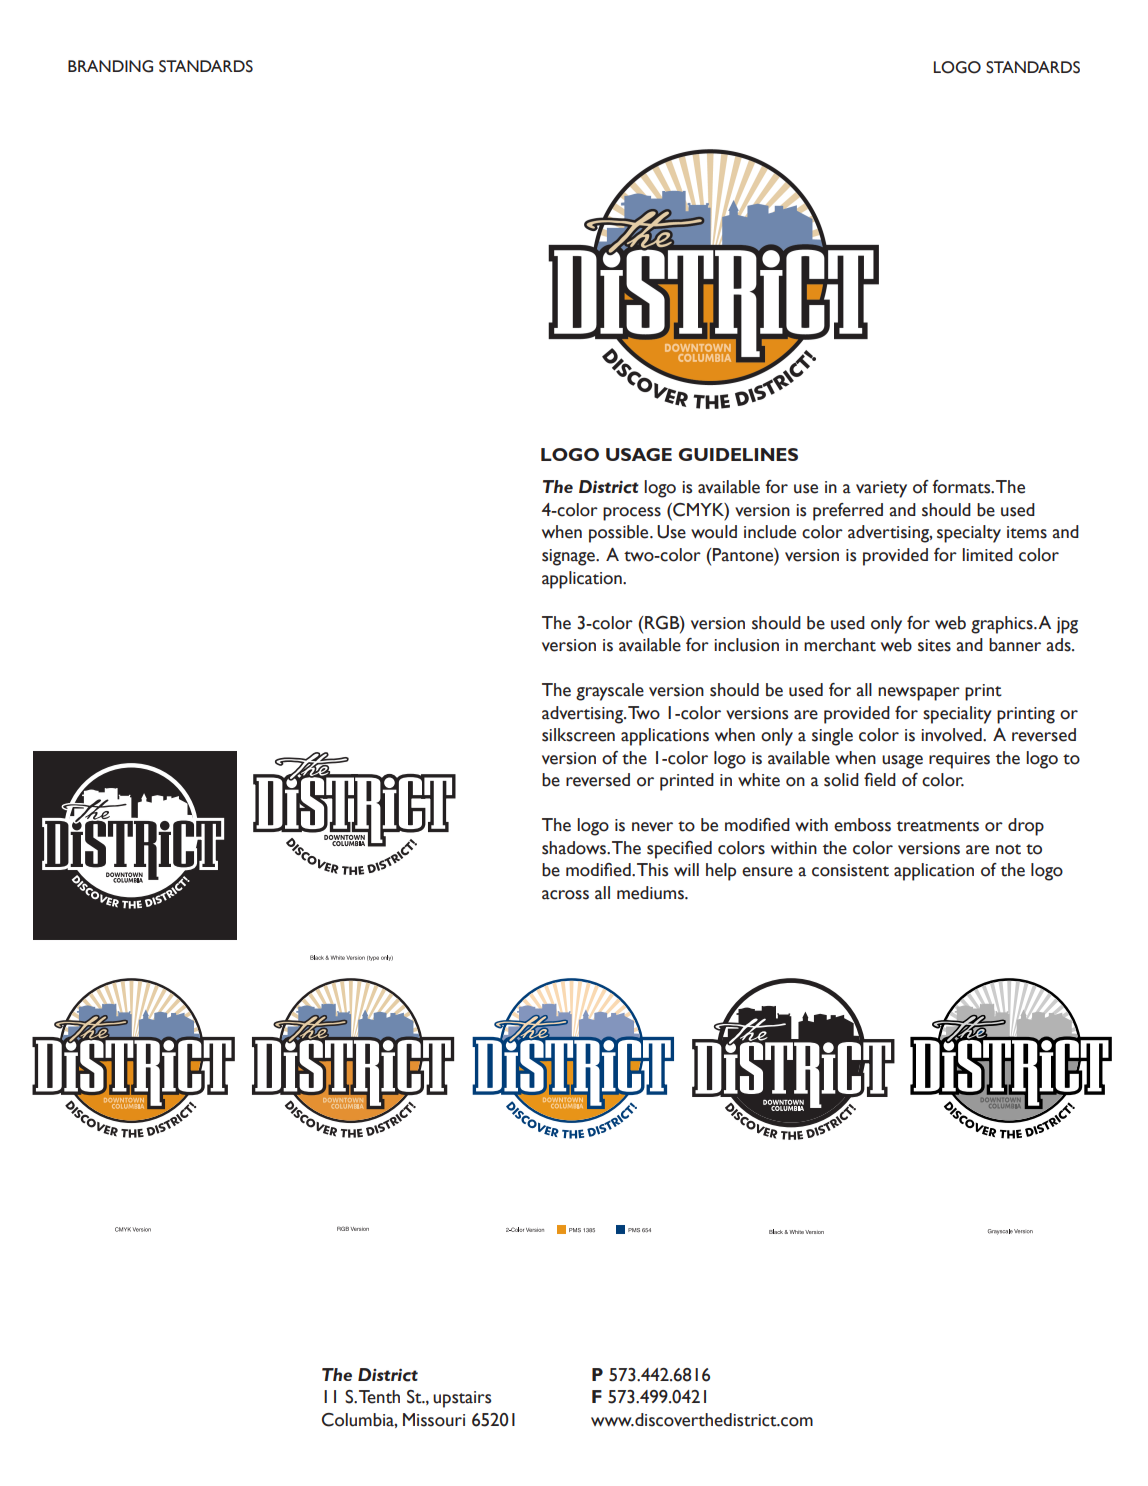 This screenshot has height=1486, width=1148. Describe the element at coordinates (569, 557) in the screenshot. I see `signage` at that location.
